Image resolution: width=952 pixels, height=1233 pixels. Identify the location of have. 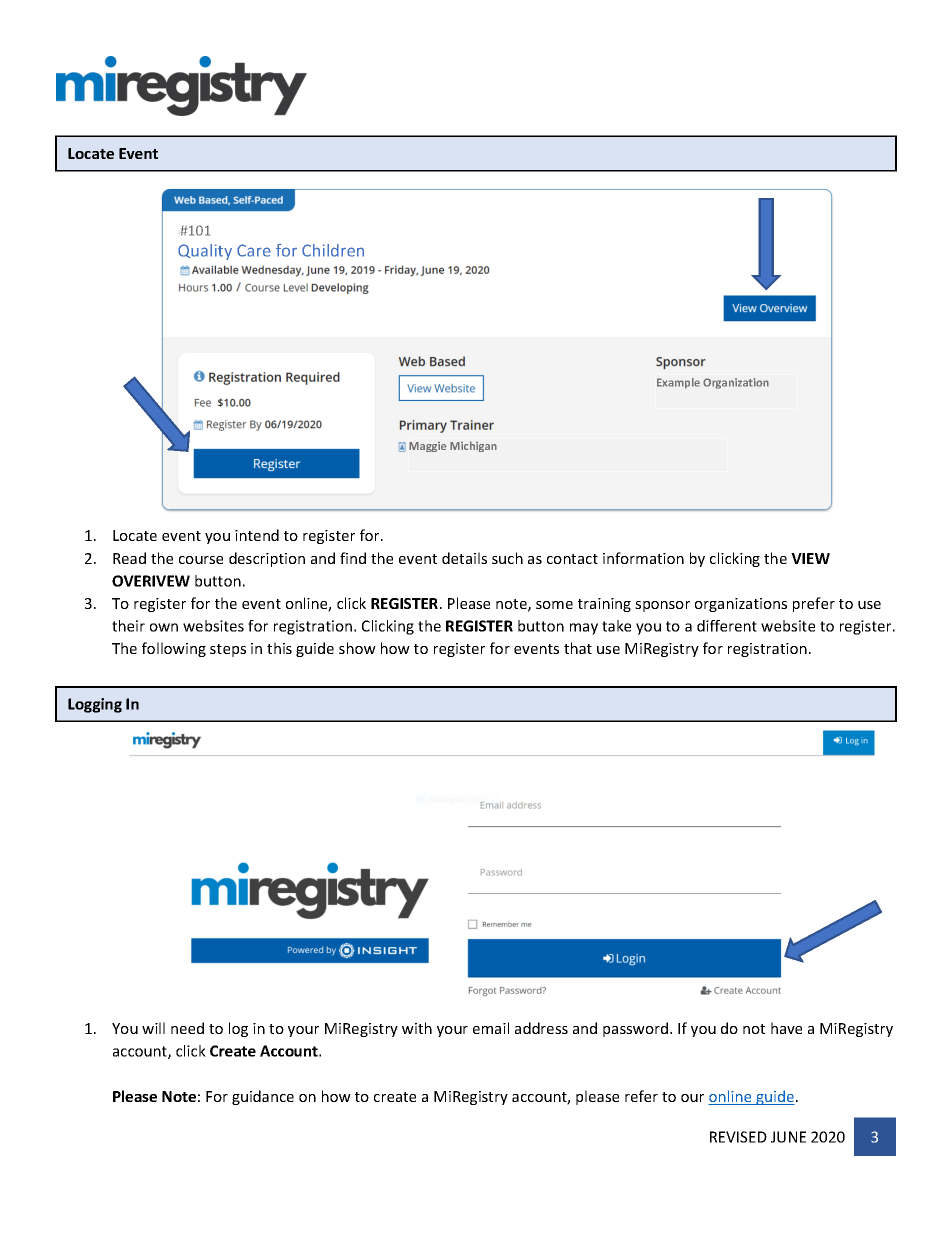
(786, 1028).
